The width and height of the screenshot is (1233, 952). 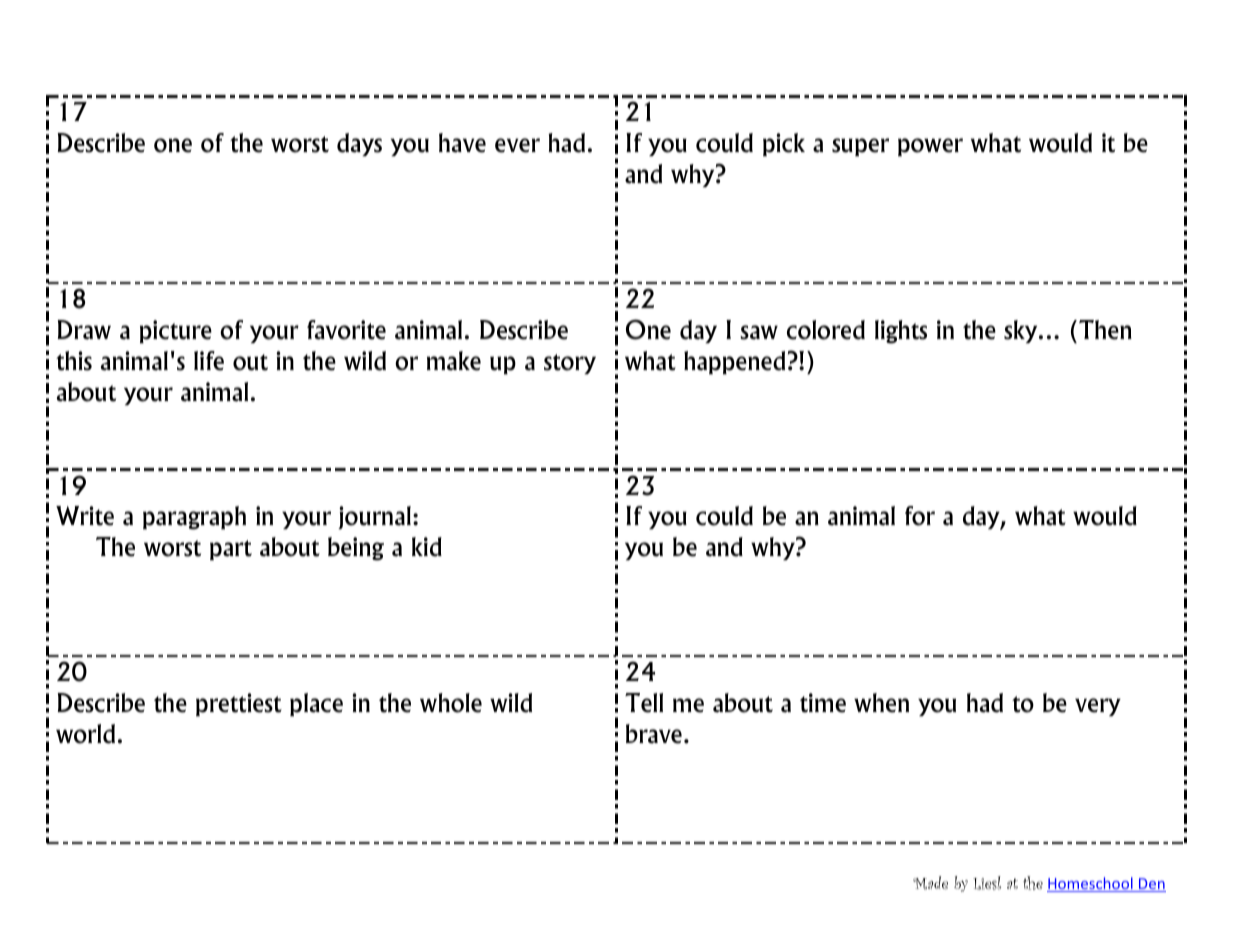 What do you see at coordinates (194, 518) in the screenshot?
I see `paragraph` at bounding box center [194, 518].
